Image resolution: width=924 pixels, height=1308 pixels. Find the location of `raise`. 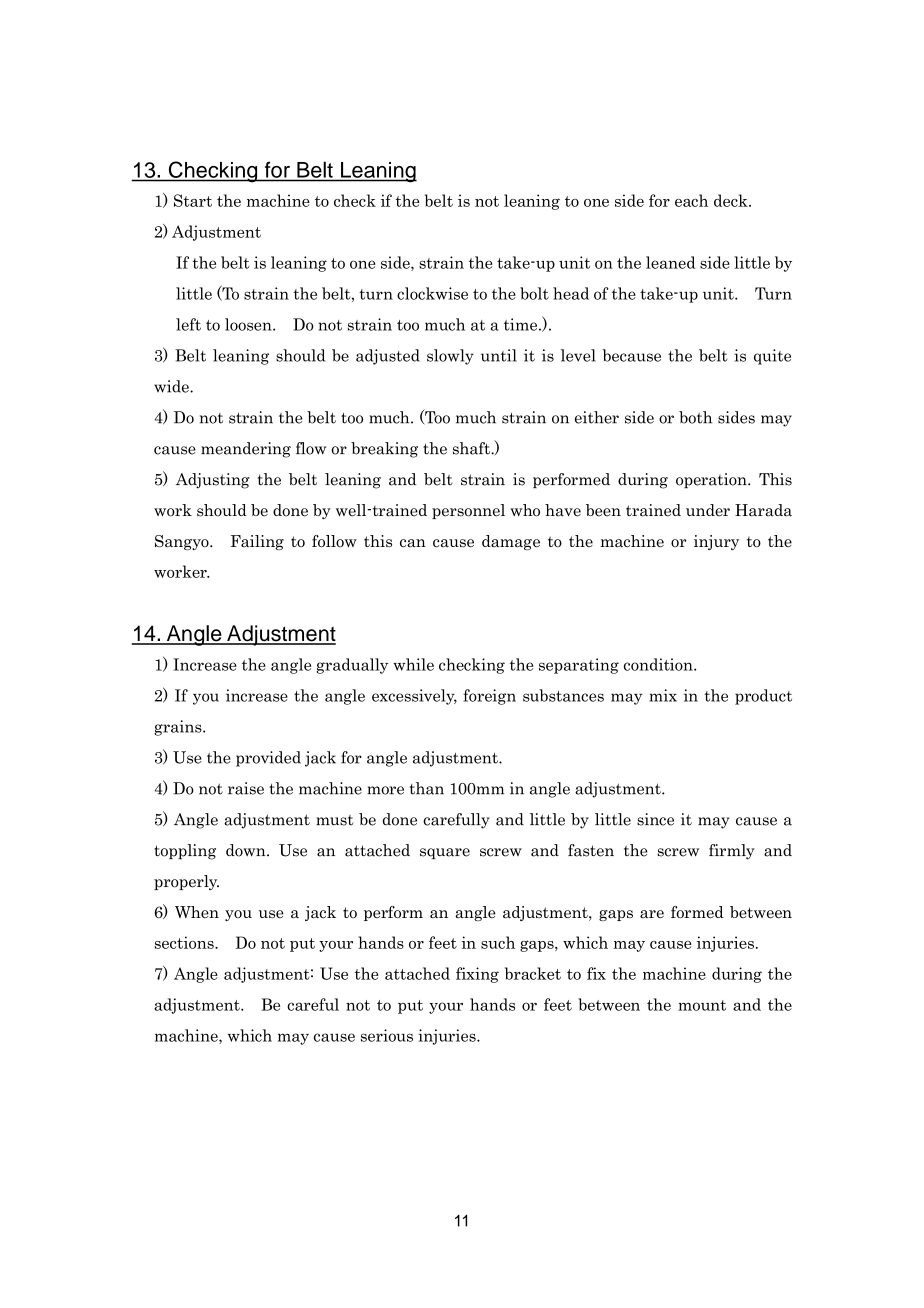

raise is located at coordinates (246, 788).
